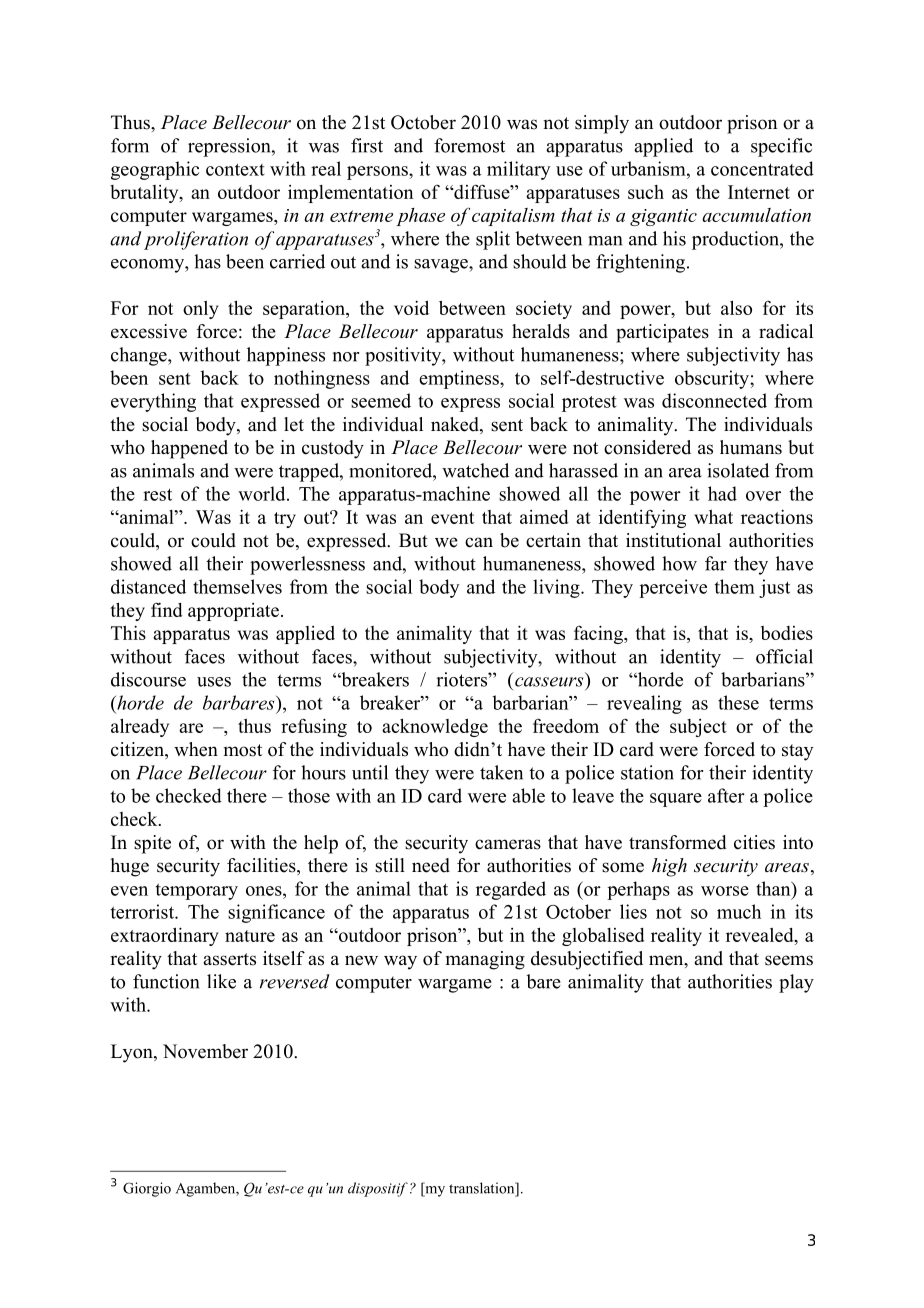 The image size is (924, 1308). I want to click on these, so click(738, 702).
